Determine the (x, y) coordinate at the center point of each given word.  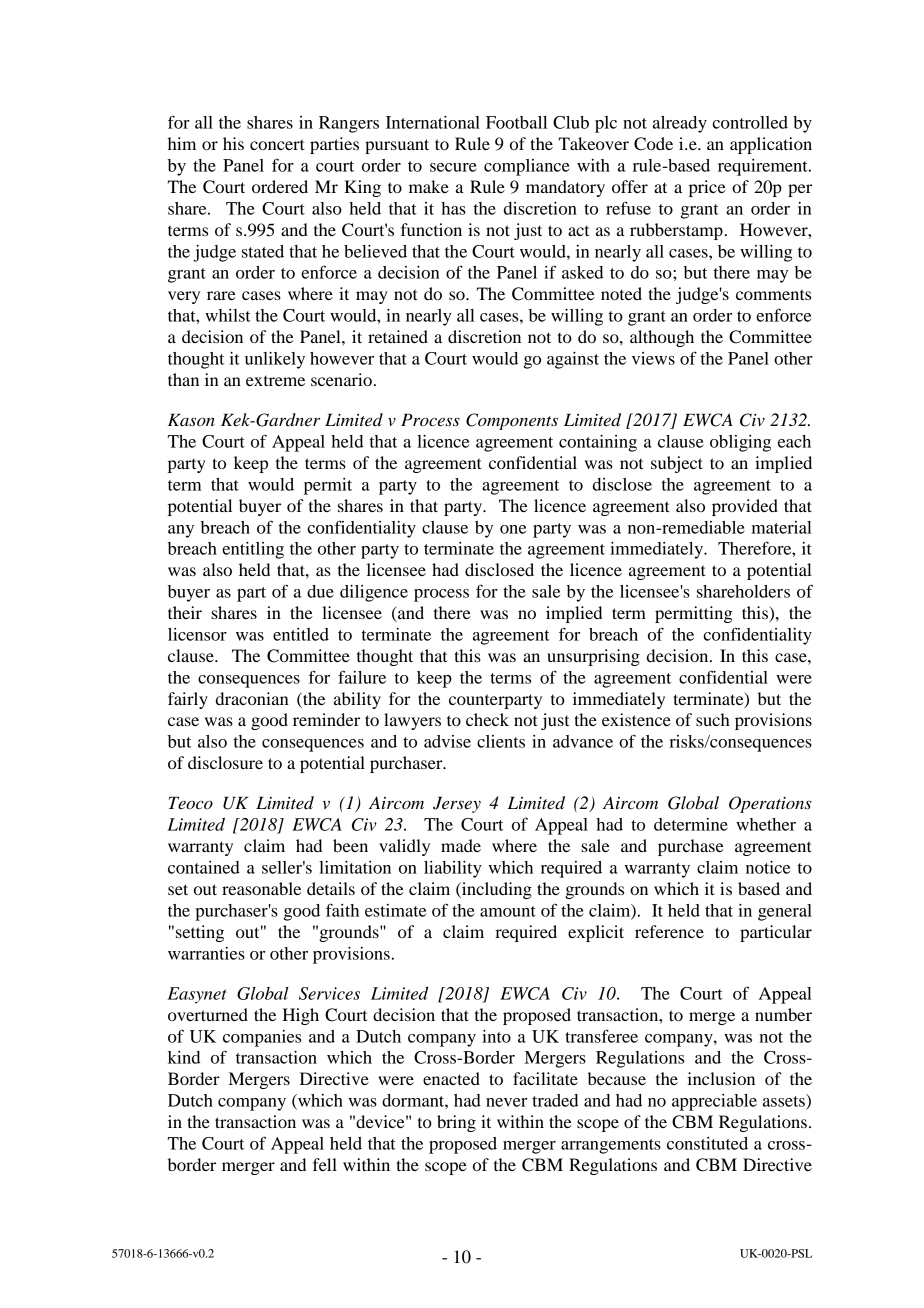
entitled (301, 634)
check (487, 719)
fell (325, 1164)
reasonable (261, 888)
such (713, 719)
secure (453, 167)
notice (768, 867)
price (707, 188)
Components (512, 421)
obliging (740, 443)
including (496, 890)
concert (277, 144)
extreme (275, 381)
